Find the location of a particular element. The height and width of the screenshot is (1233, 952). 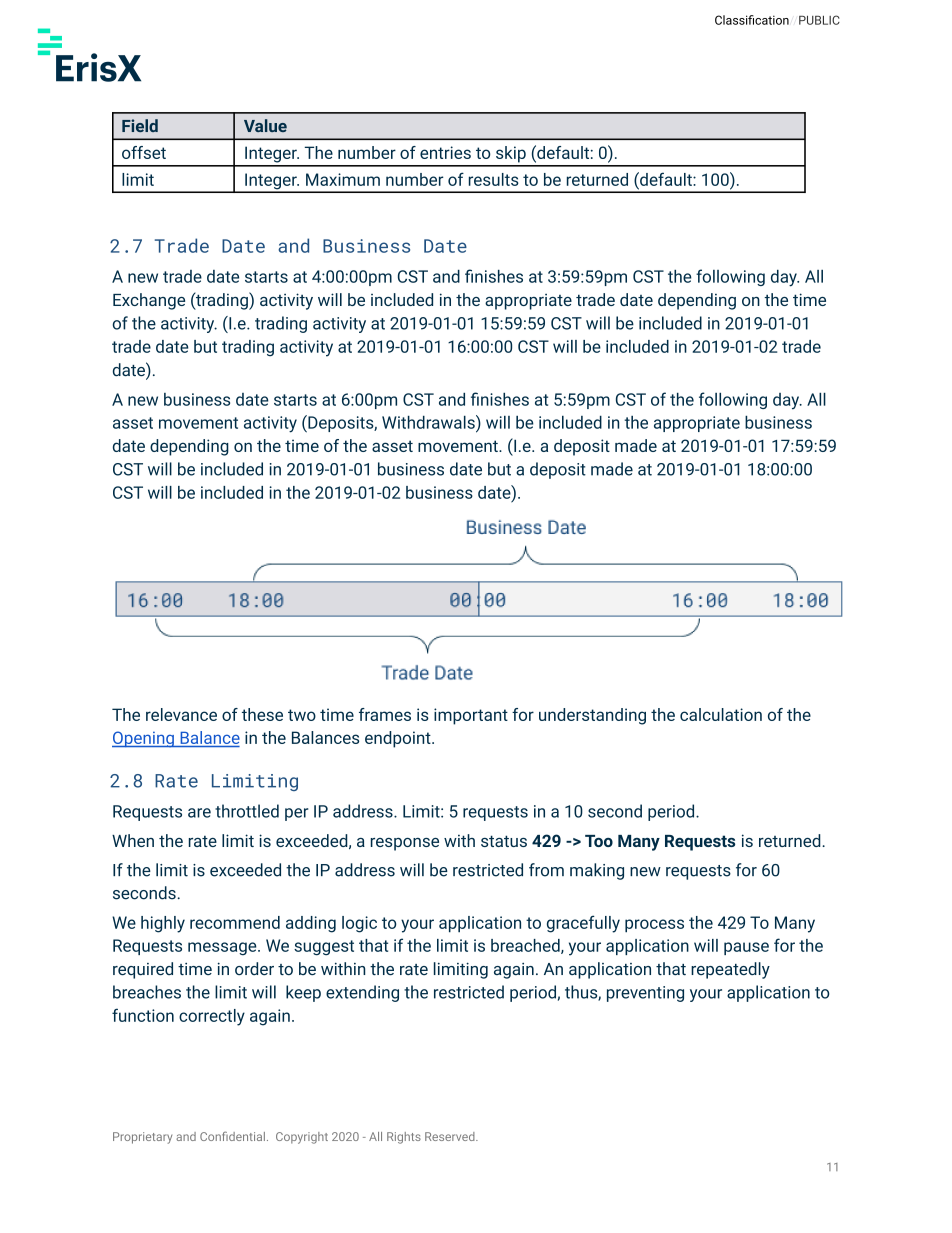

preventing is located at coordinates (645, 994).
